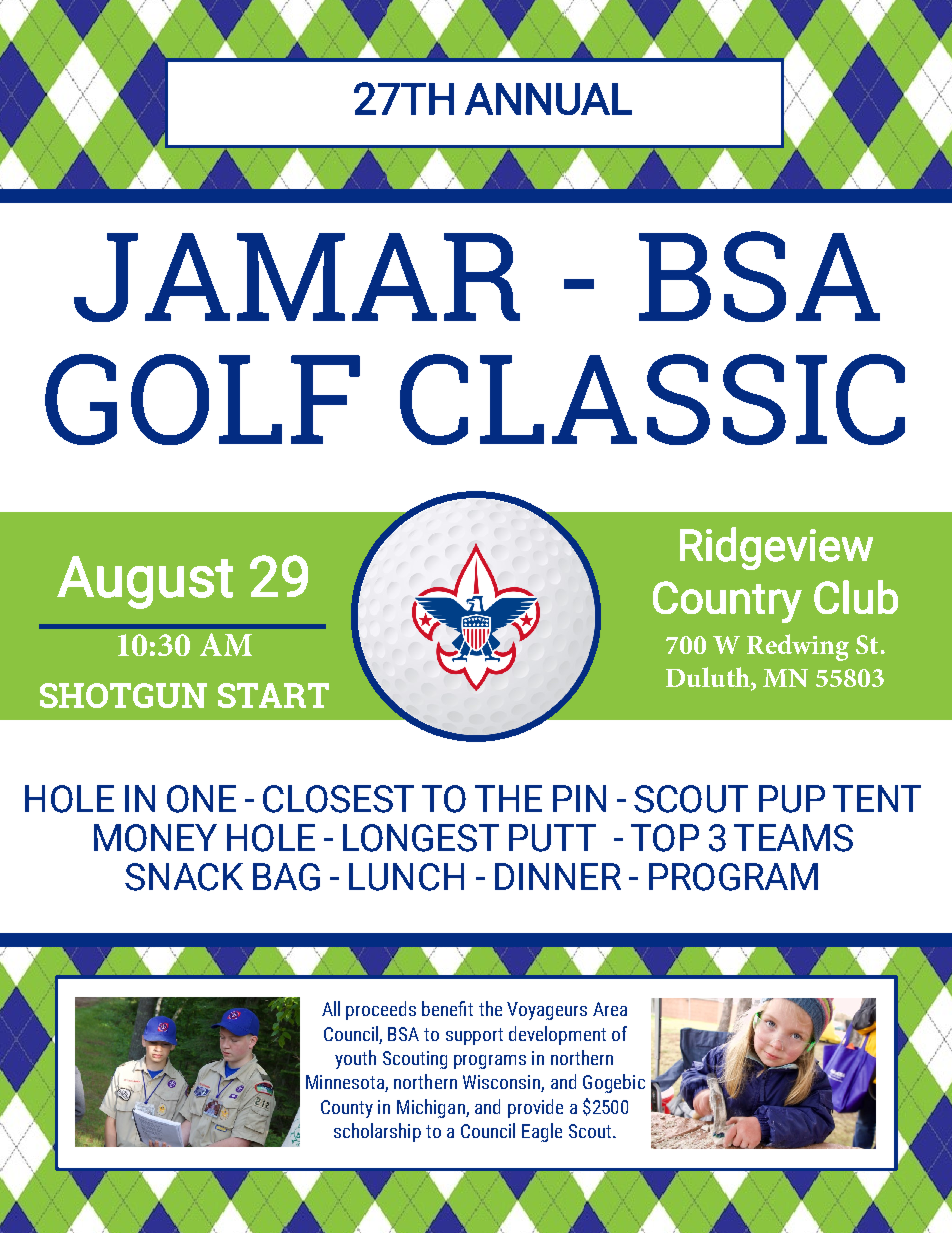 Image resolution: width=952 pixels, height=1233 pixels. I want to click on provide, so click(535, 1108).
